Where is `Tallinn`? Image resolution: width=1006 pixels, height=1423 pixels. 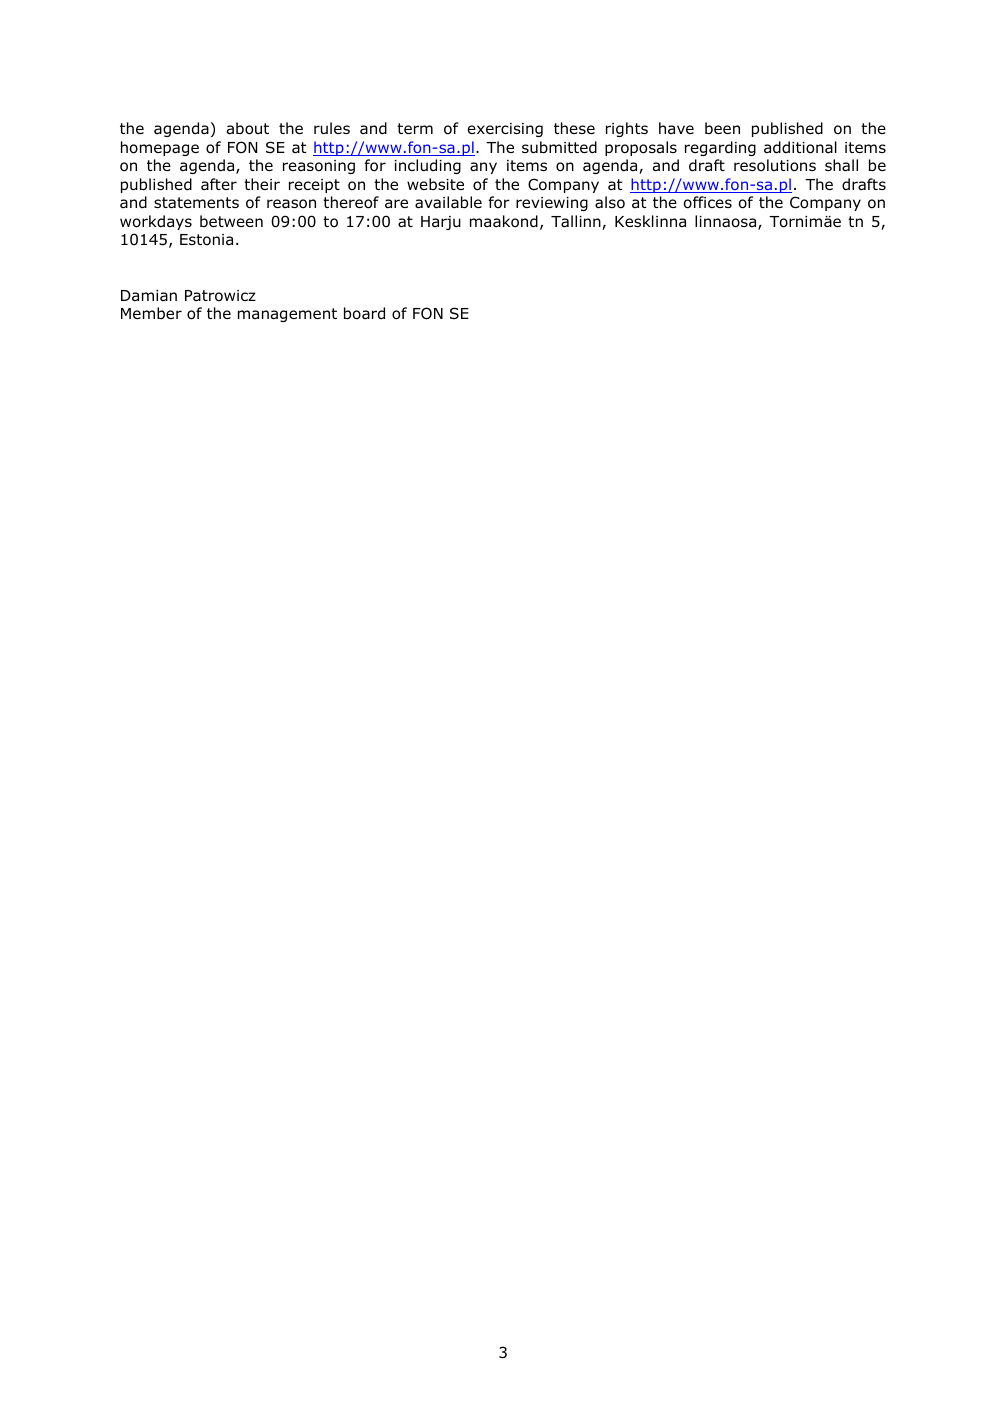 Tallinn is located at coordinates (577, 222).
